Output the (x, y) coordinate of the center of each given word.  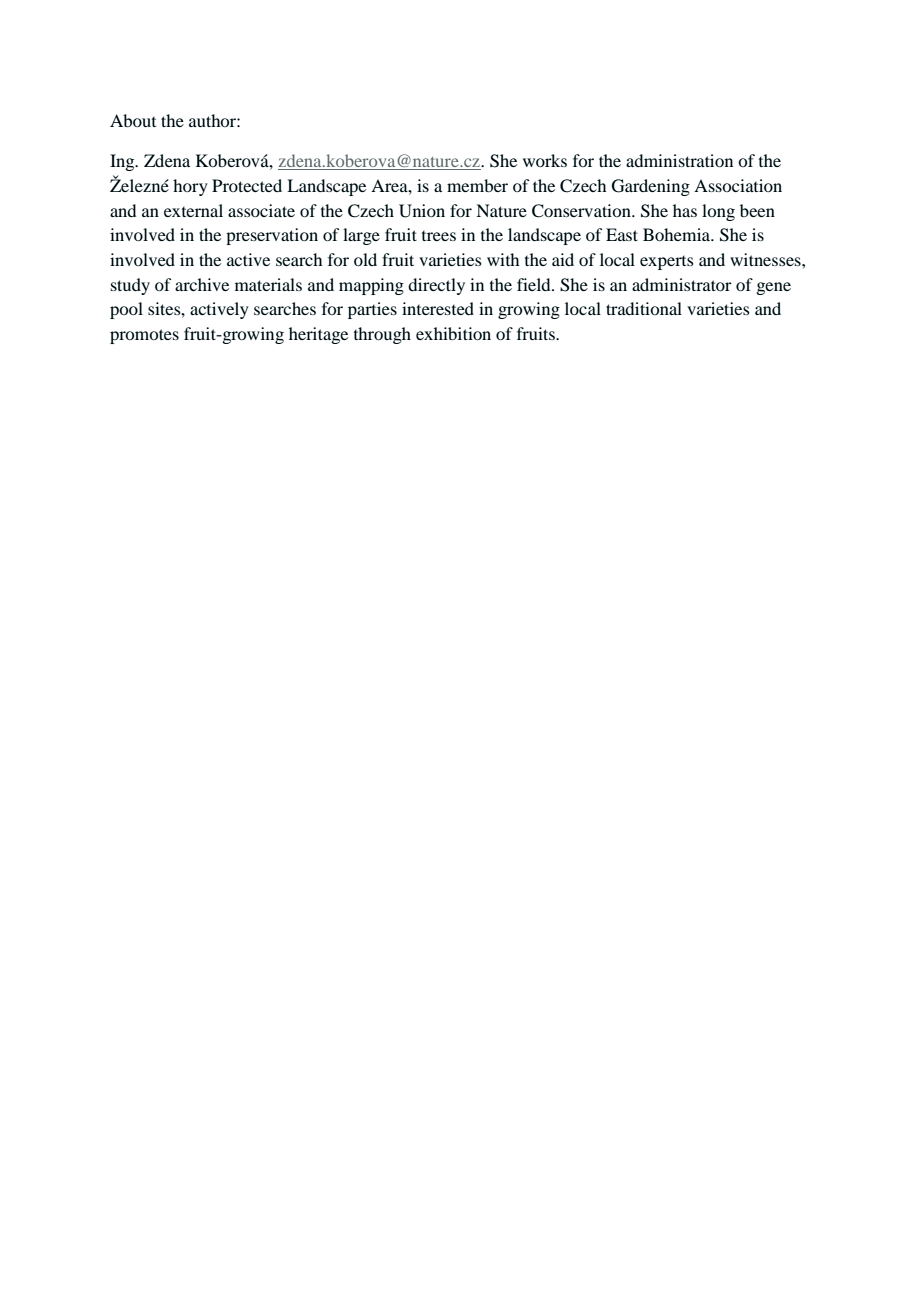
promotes (144, 336)
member (477, 185)
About (133, 120)
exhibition (453, 333)
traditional (644, 308)
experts (667, 263)
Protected (247, 185)
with (503, 259)
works (545, 160)
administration (679, 160)
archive (202, 284)
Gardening (651, 187)
